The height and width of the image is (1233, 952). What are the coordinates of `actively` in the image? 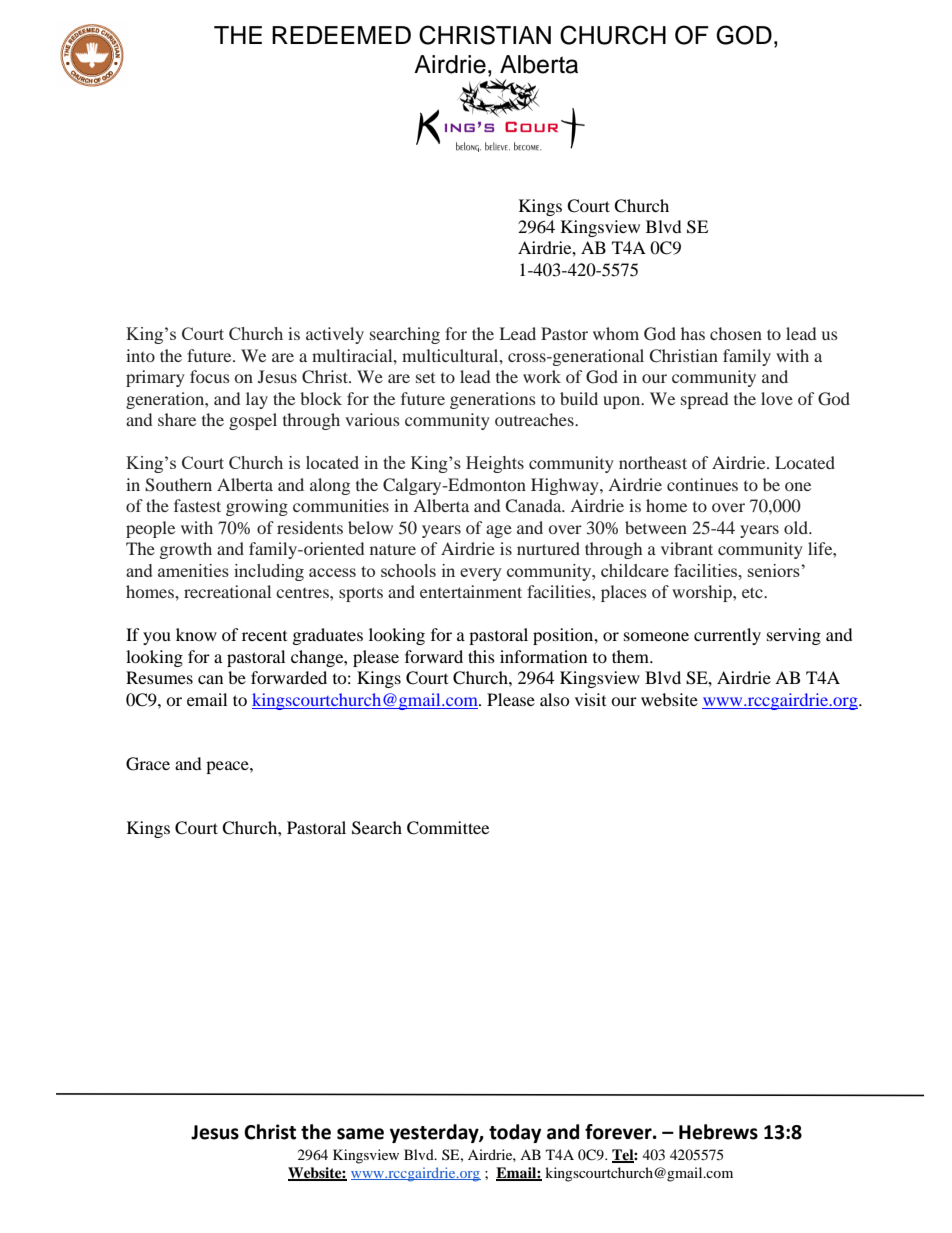 It's located at (335, 335).
